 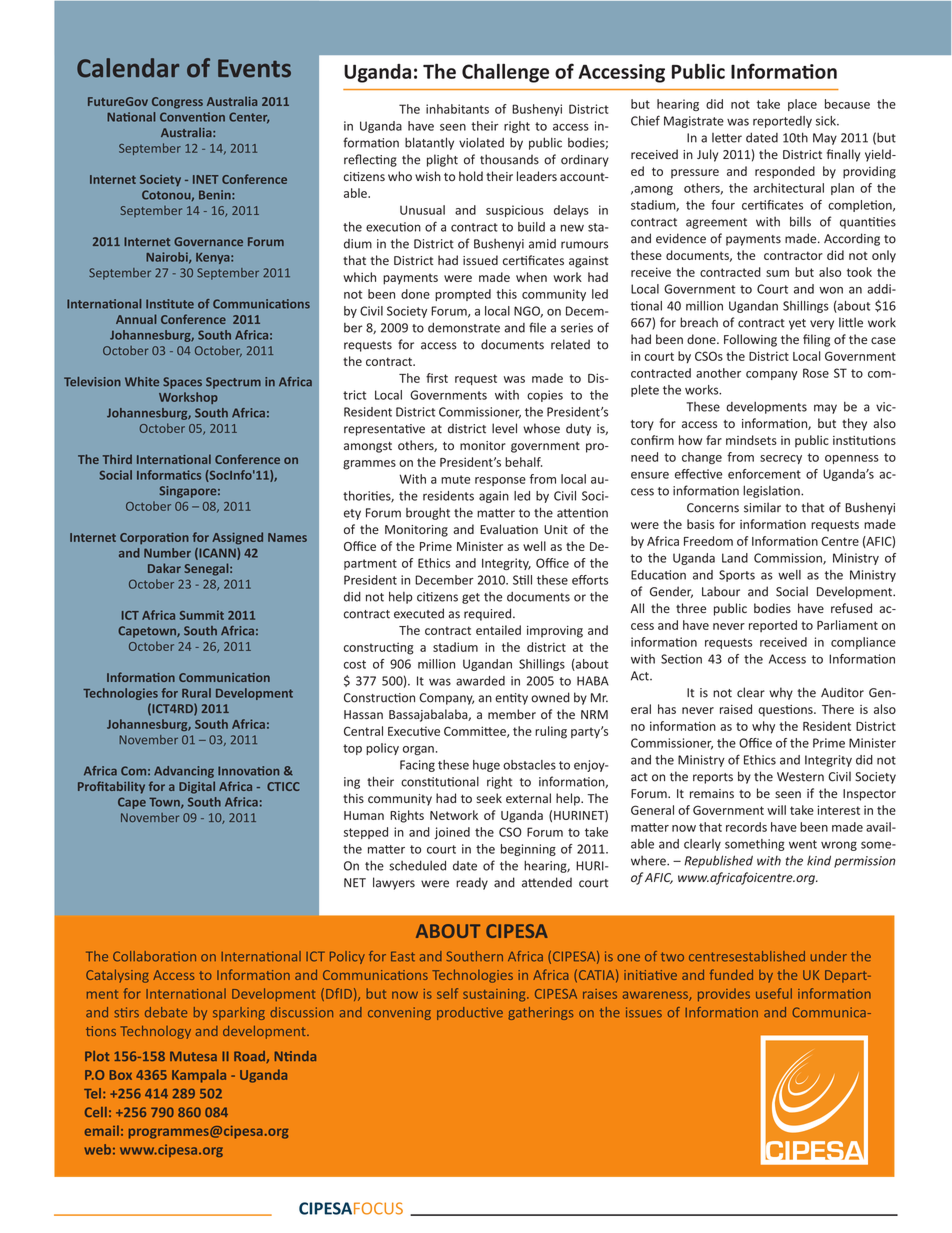 I want to click on Kampala, so click(x=199, y=1076).
